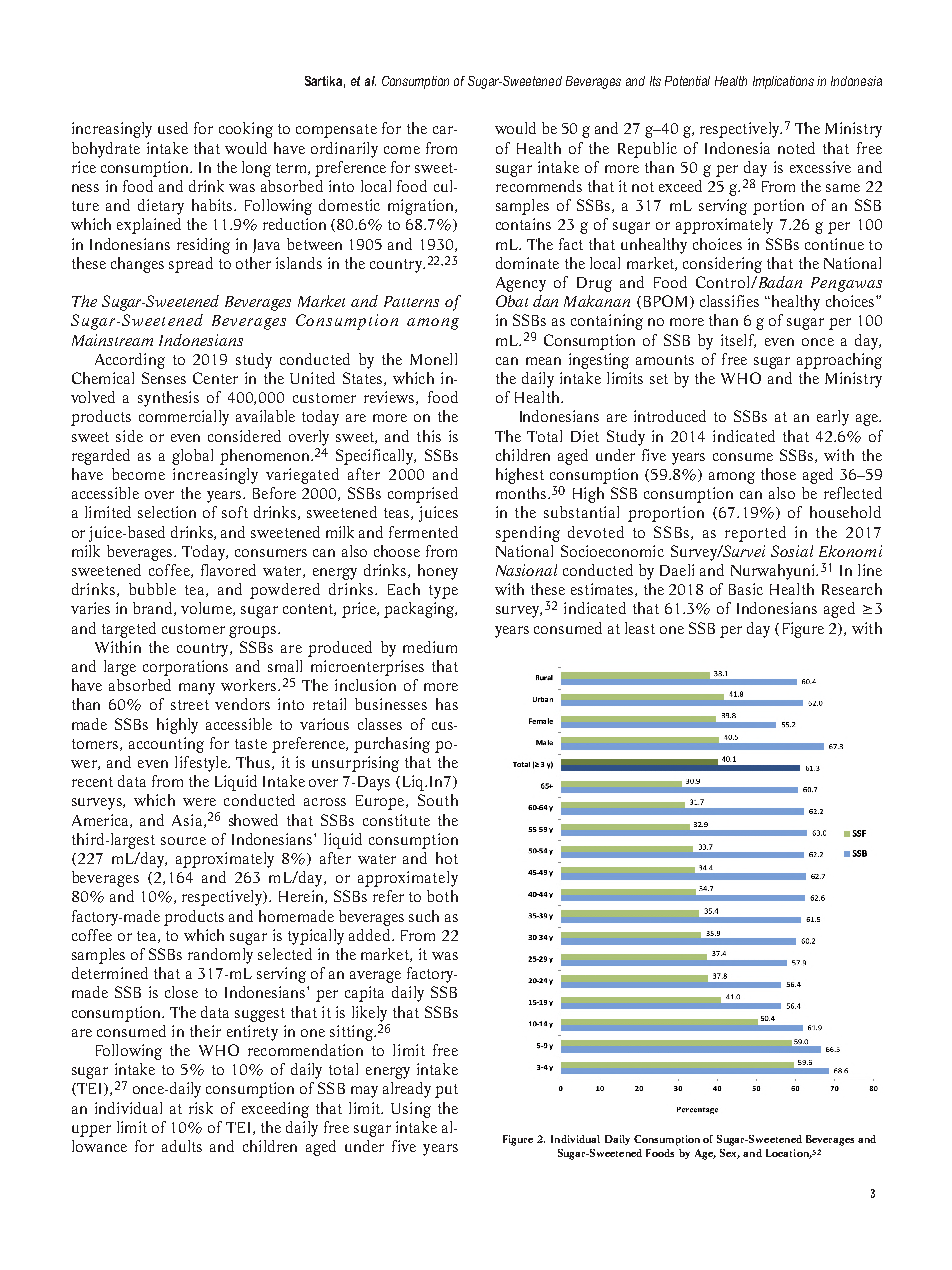 This document has height=1270, width=952. Describe the element at coordinates (640, 628) in the document. I see `least` at that location.
